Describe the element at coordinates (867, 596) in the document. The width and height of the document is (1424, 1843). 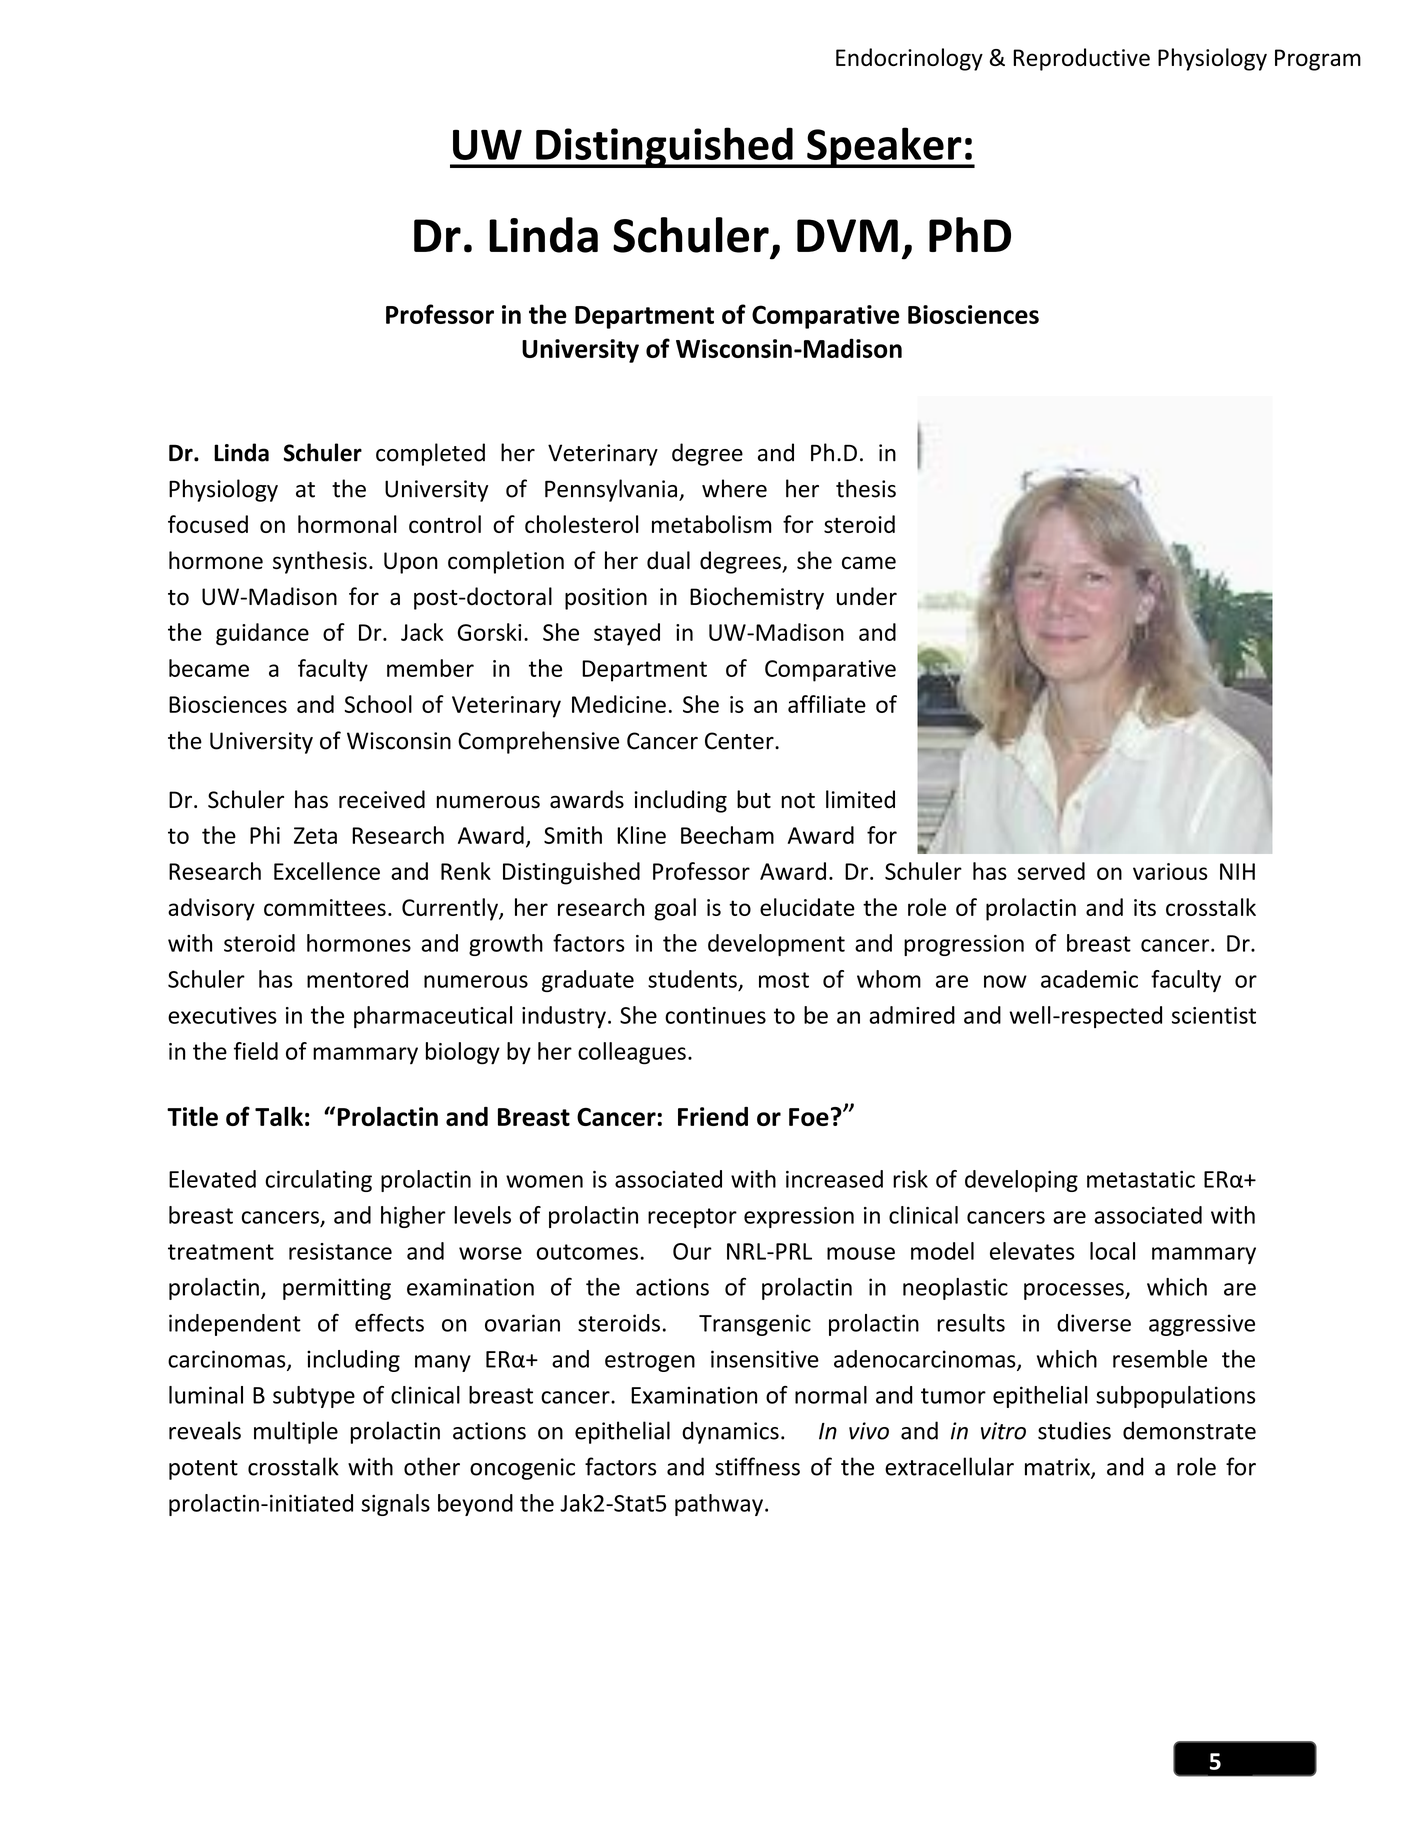
I see `under` at that location.
